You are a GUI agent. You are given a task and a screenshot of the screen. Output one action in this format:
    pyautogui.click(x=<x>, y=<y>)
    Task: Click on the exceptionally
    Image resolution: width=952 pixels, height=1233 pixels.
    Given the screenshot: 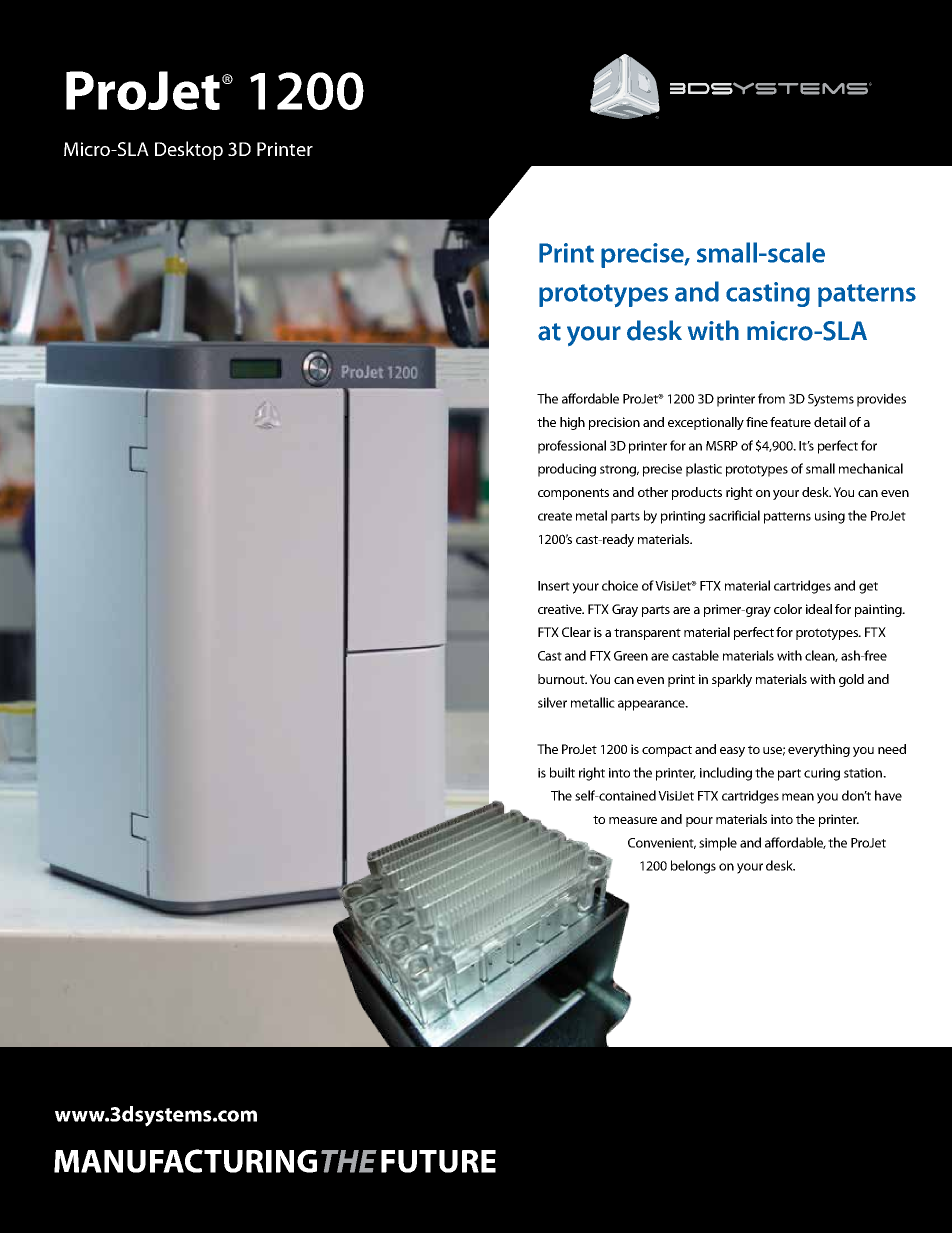 What is the action you would take?
    pyautogui.click(x=706, y=423)
